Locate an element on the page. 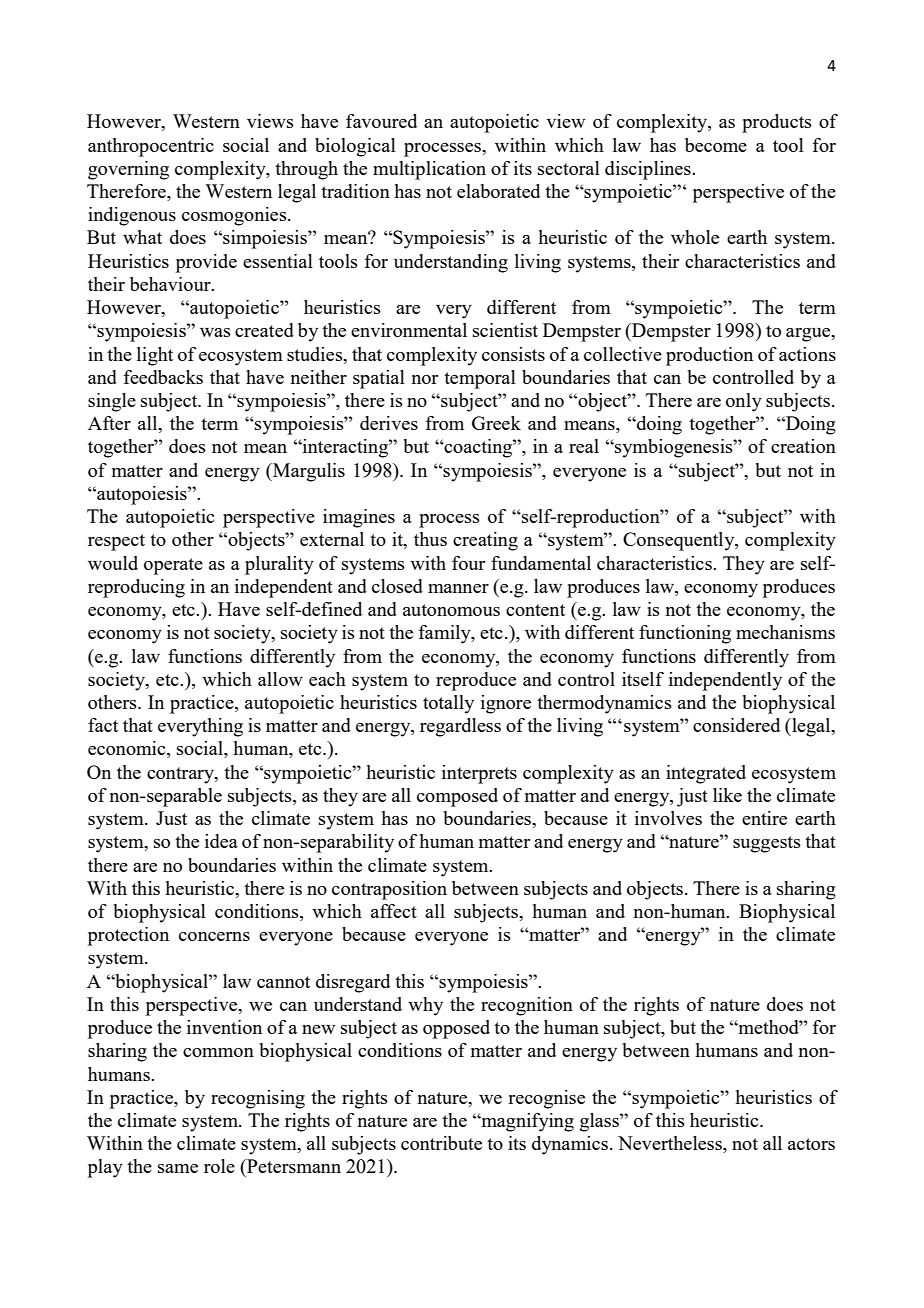 The image size is (924, 1308). family is located at coordinates (446, 634).
